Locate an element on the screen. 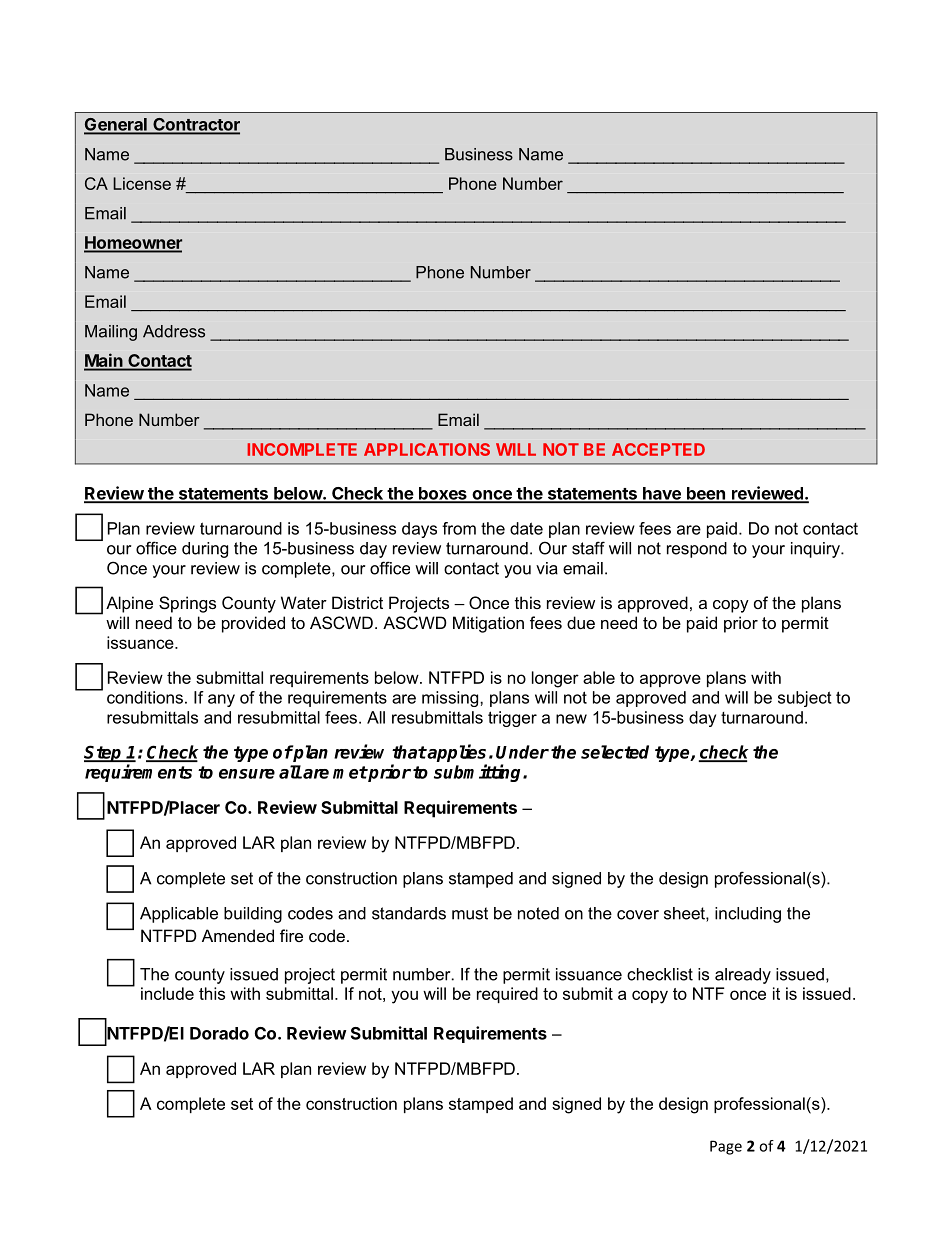 The image size is (952, 1233). including is located at coordinates (748, 915).
